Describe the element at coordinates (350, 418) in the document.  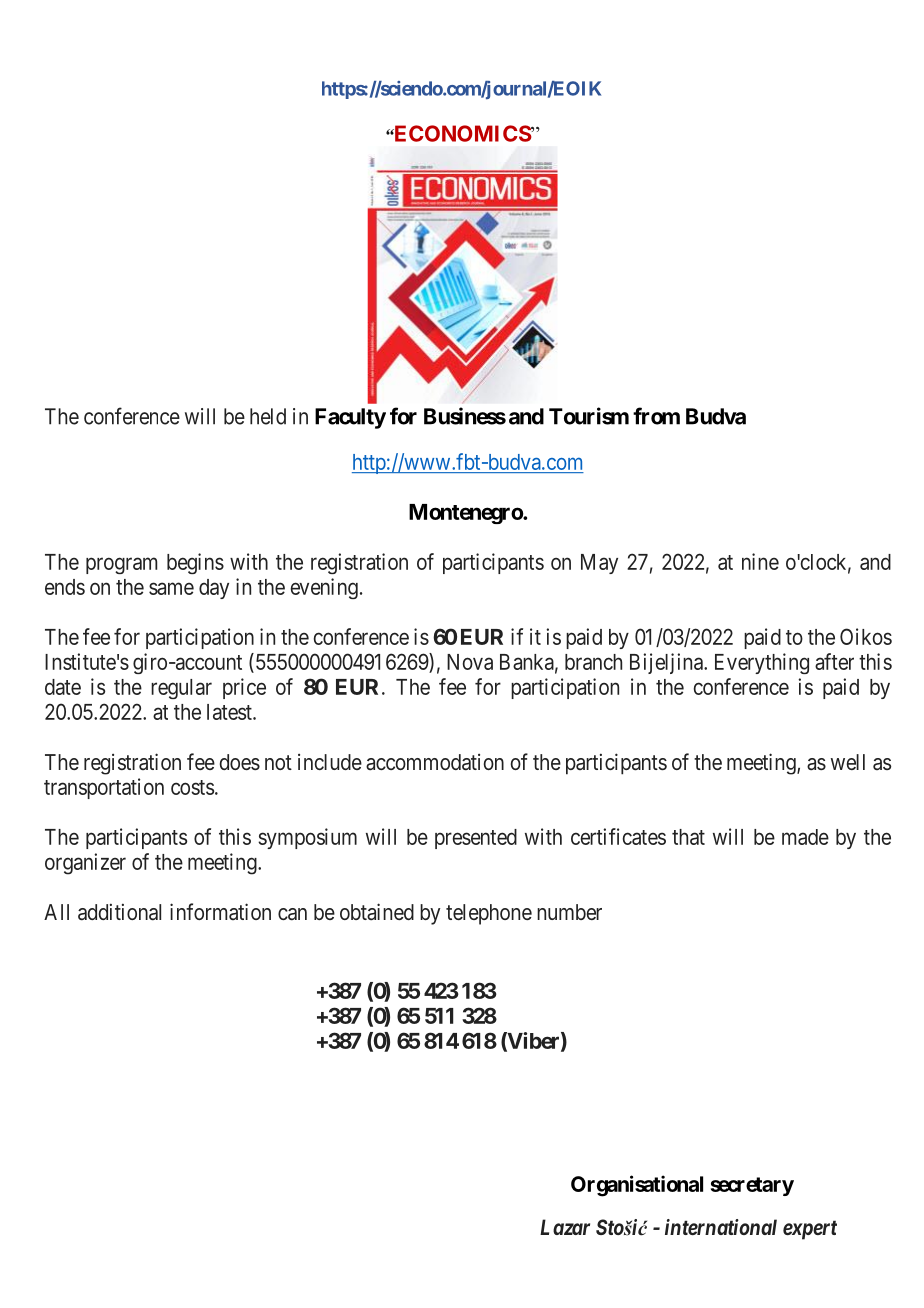
I see `Faculty` at that location.
